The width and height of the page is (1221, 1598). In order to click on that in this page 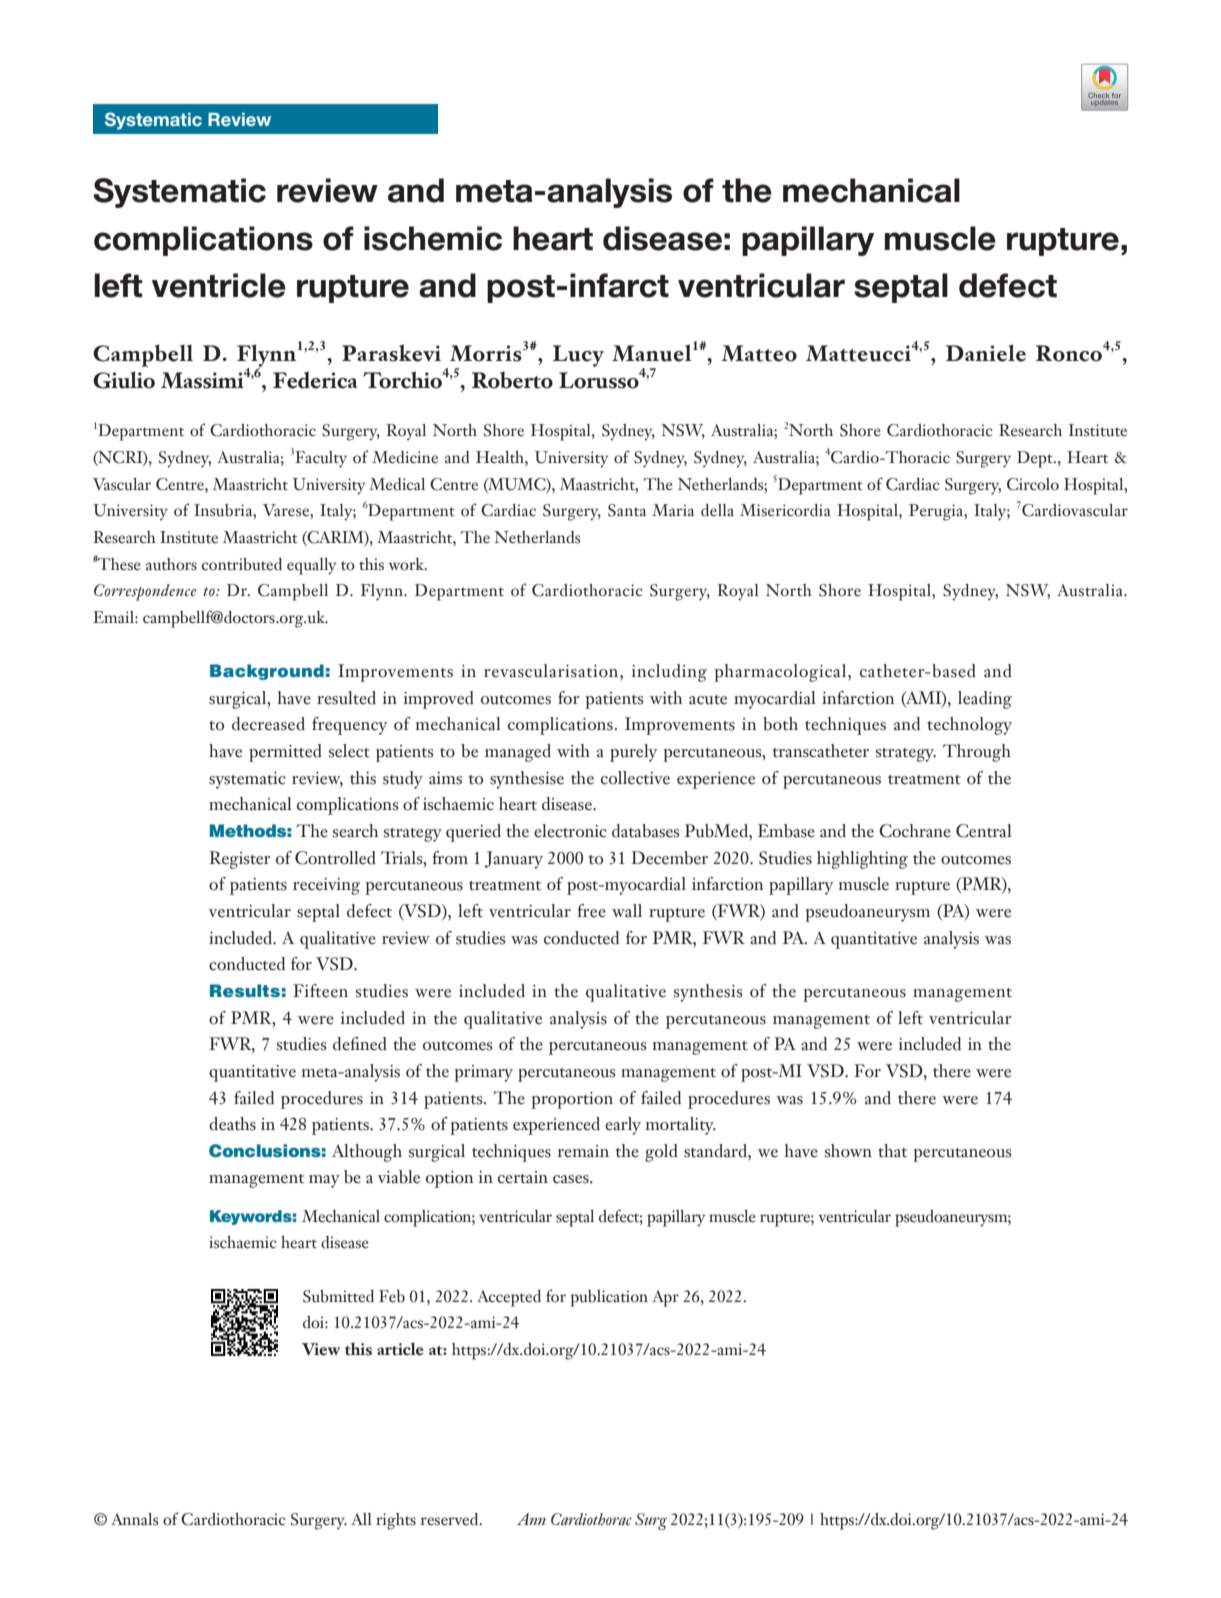, I will do `click(892, 1151)`.
